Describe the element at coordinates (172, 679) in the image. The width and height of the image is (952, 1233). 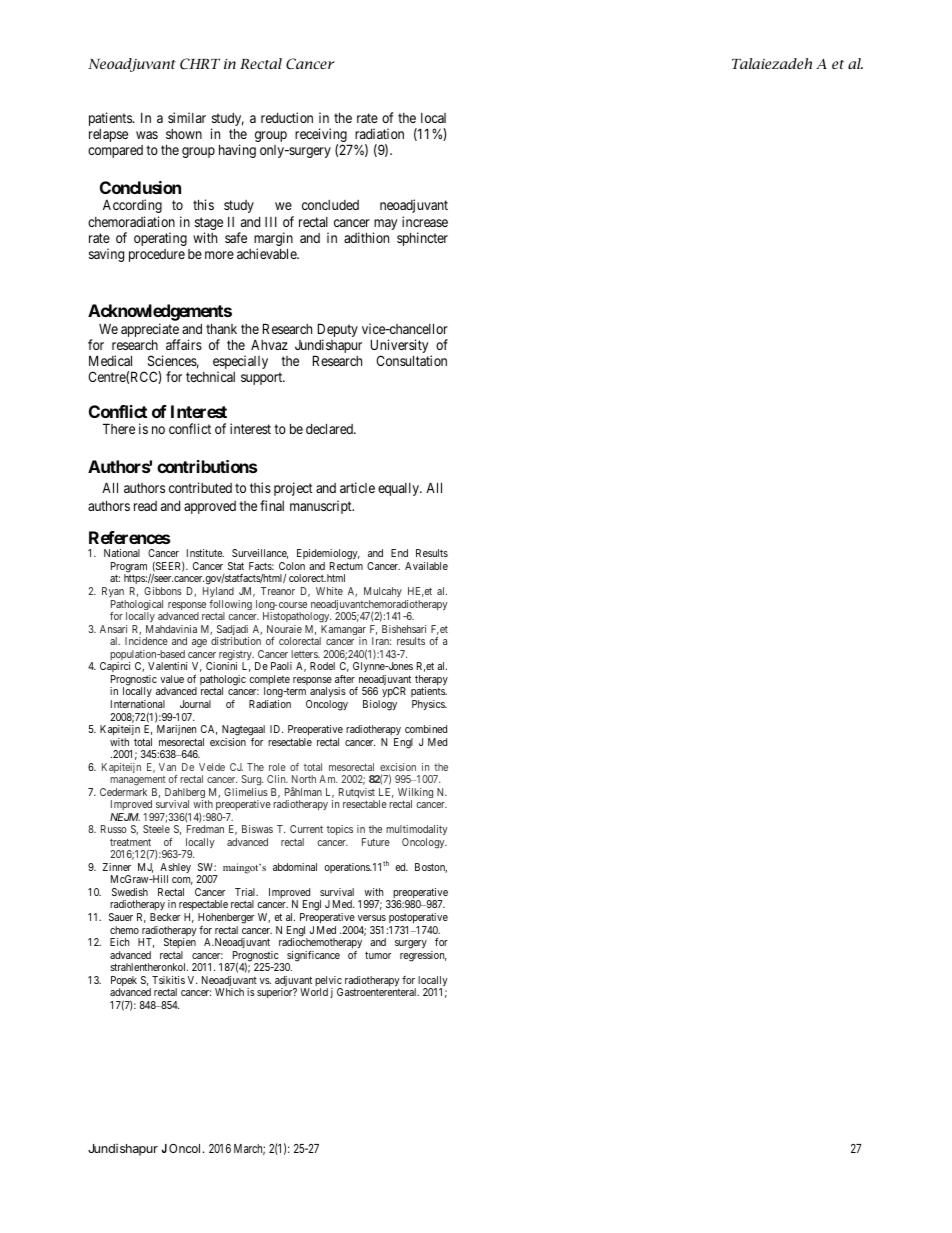
I see `value` at that location.
